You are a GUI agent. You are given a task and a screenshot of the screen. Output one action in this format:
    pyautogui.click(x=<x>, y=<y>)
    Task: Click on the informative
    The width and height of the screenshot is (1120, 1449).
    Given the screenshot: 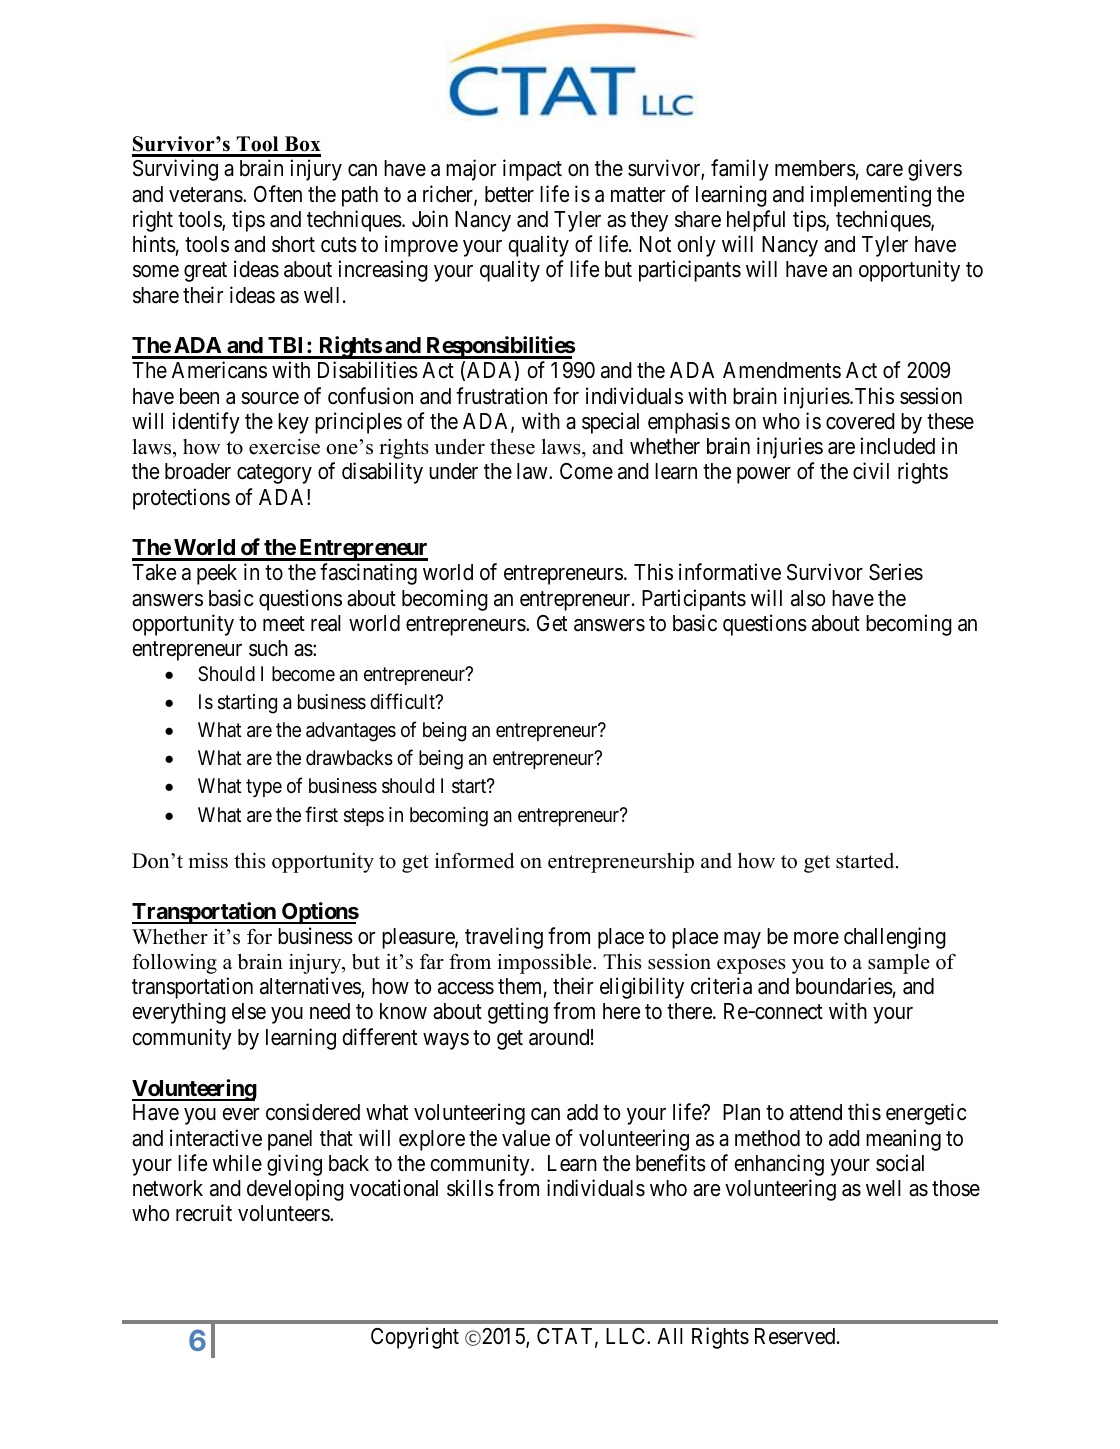 What is the action you would take?
    pyautogui.click(x=730, y=572)
